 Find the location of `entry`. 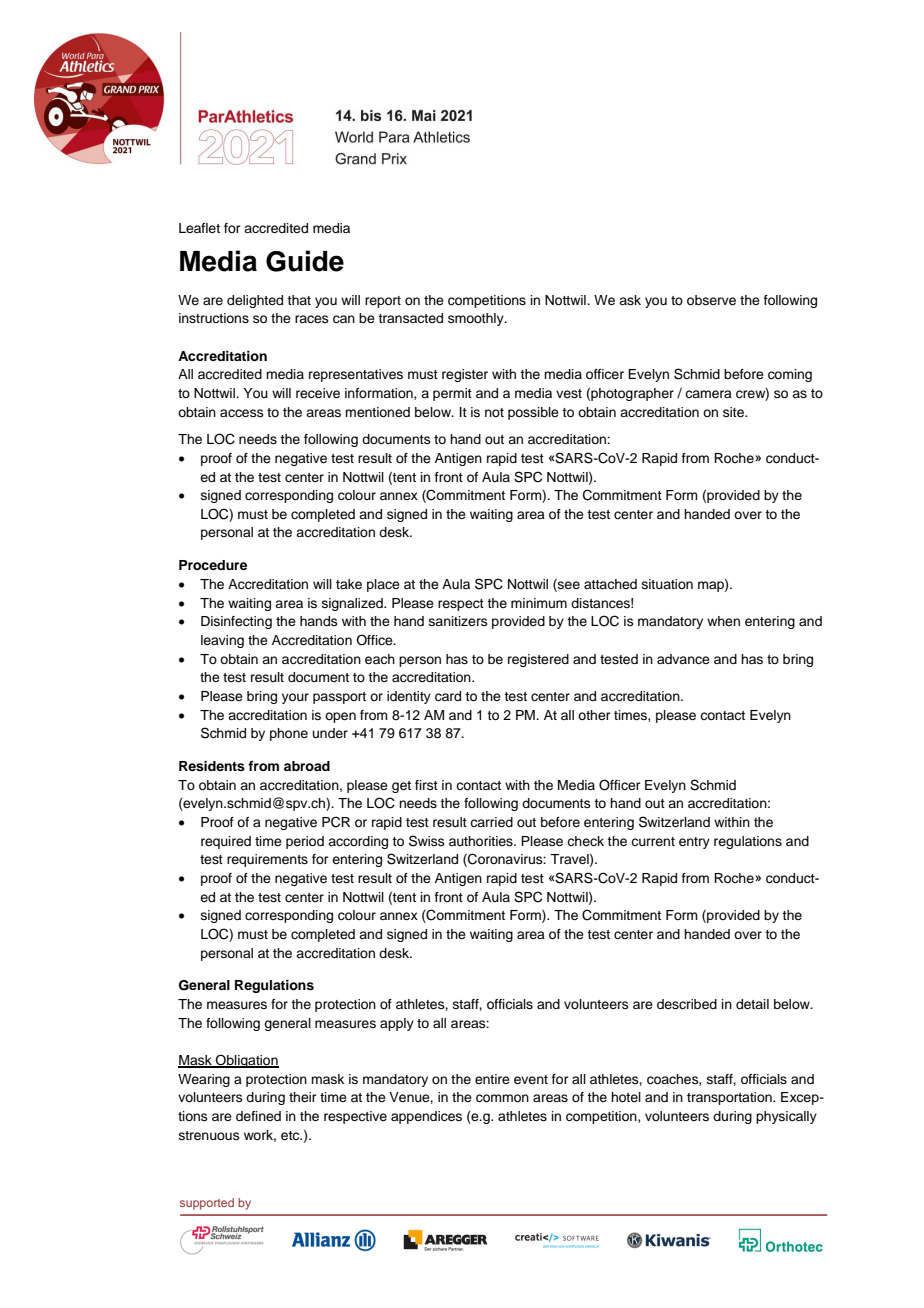

entry is located at coordinates (694, 843).
